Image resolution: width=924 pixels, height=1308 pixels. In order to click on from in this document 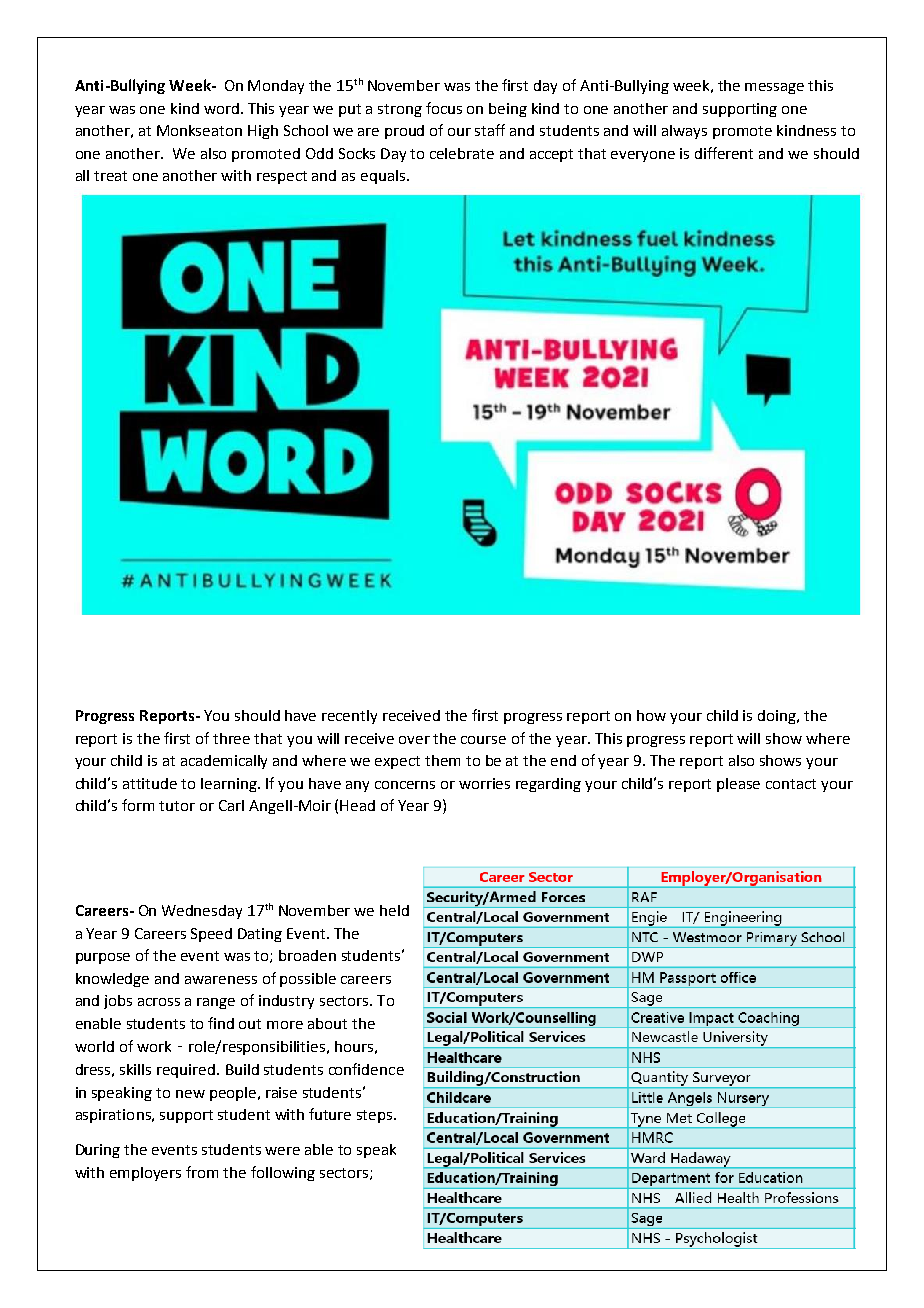, I will do `click(202, 1172)`.
